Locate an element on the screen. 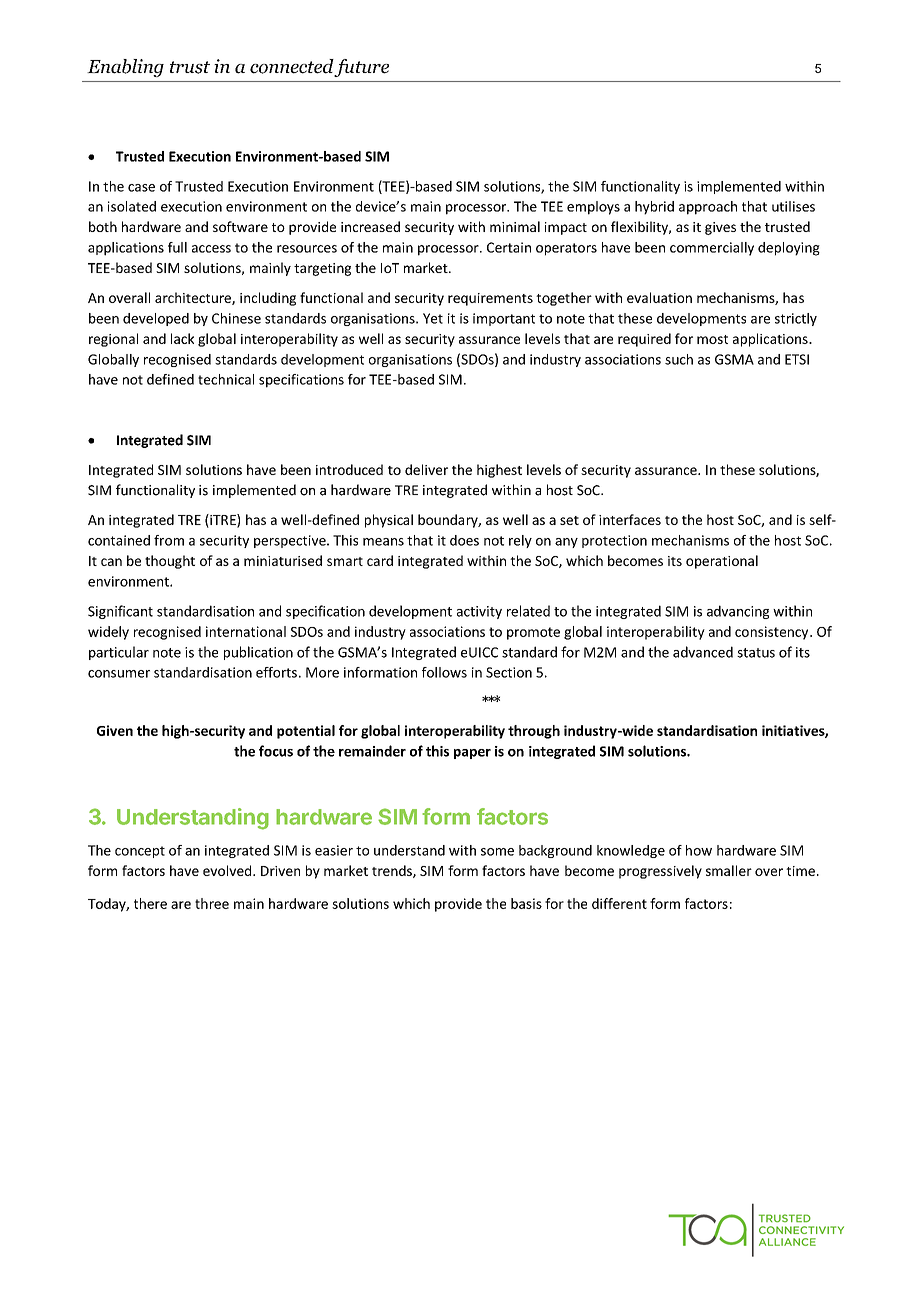 This screenshot has width=924, height=1307. approach is located at coordinates (708, 208).
